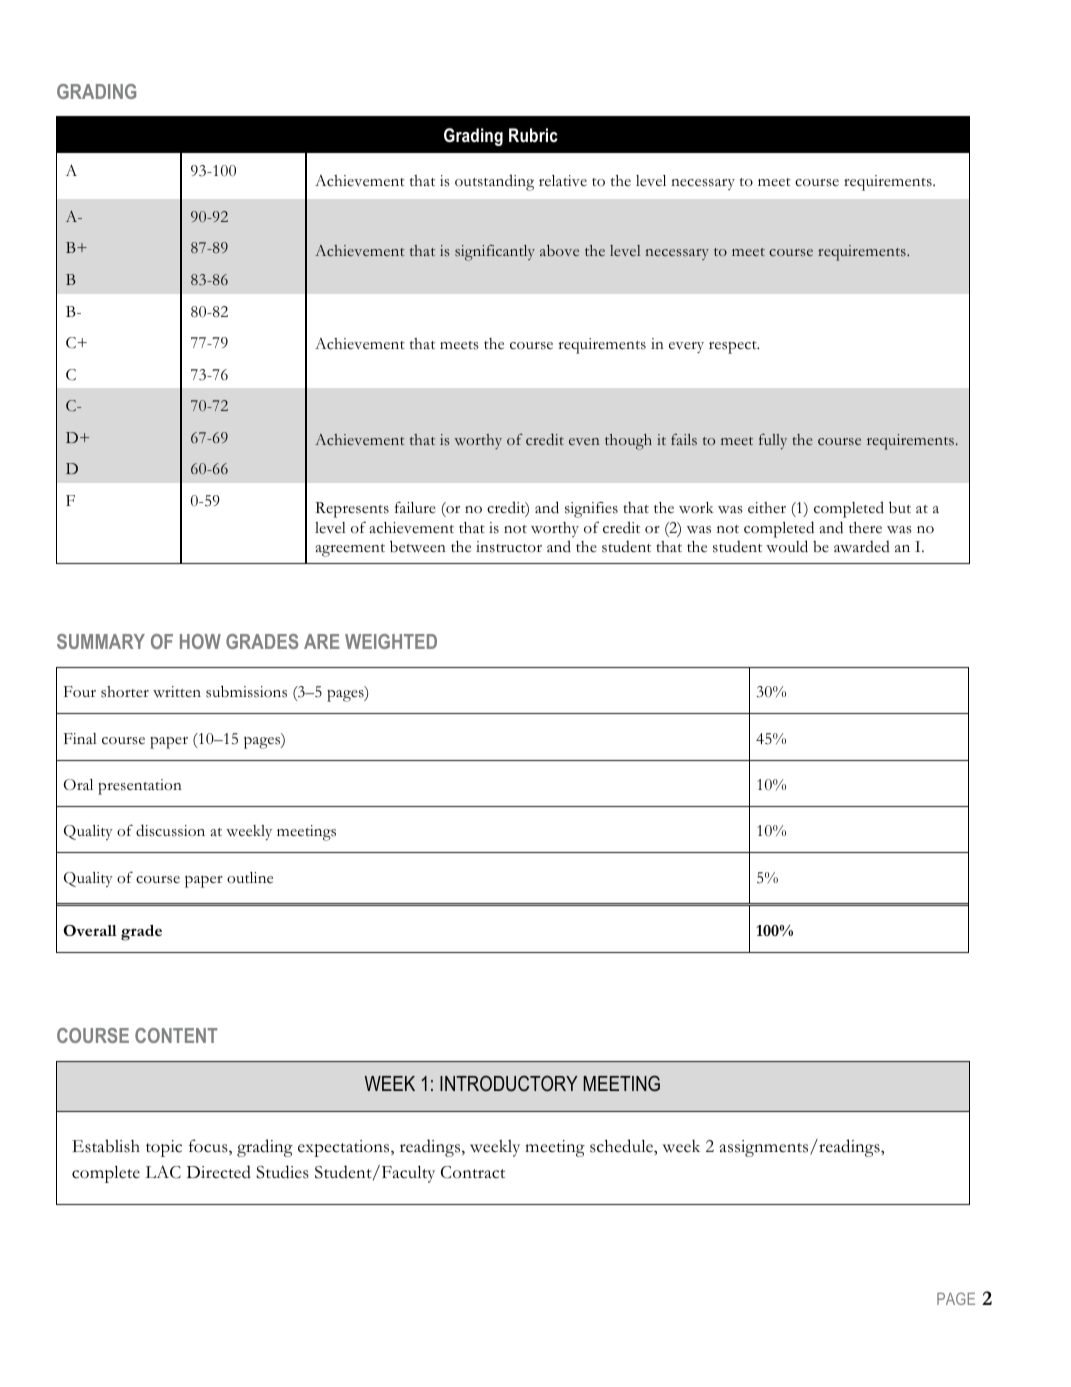  I want to click on Rubric, so click(533, 135).
